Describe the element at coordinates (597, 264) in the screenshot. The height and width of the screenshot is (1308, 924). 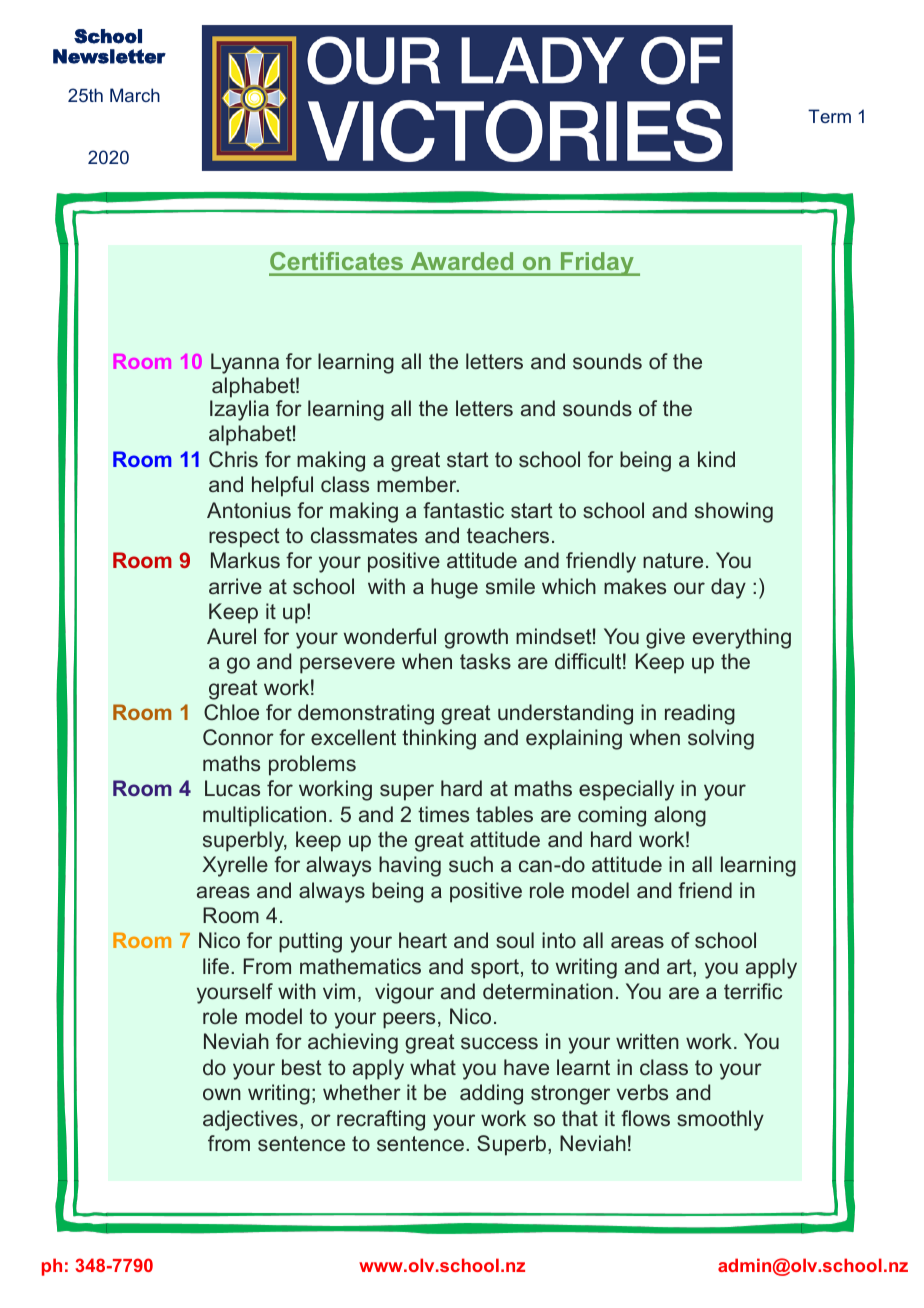
I see `Friday` at that location.
